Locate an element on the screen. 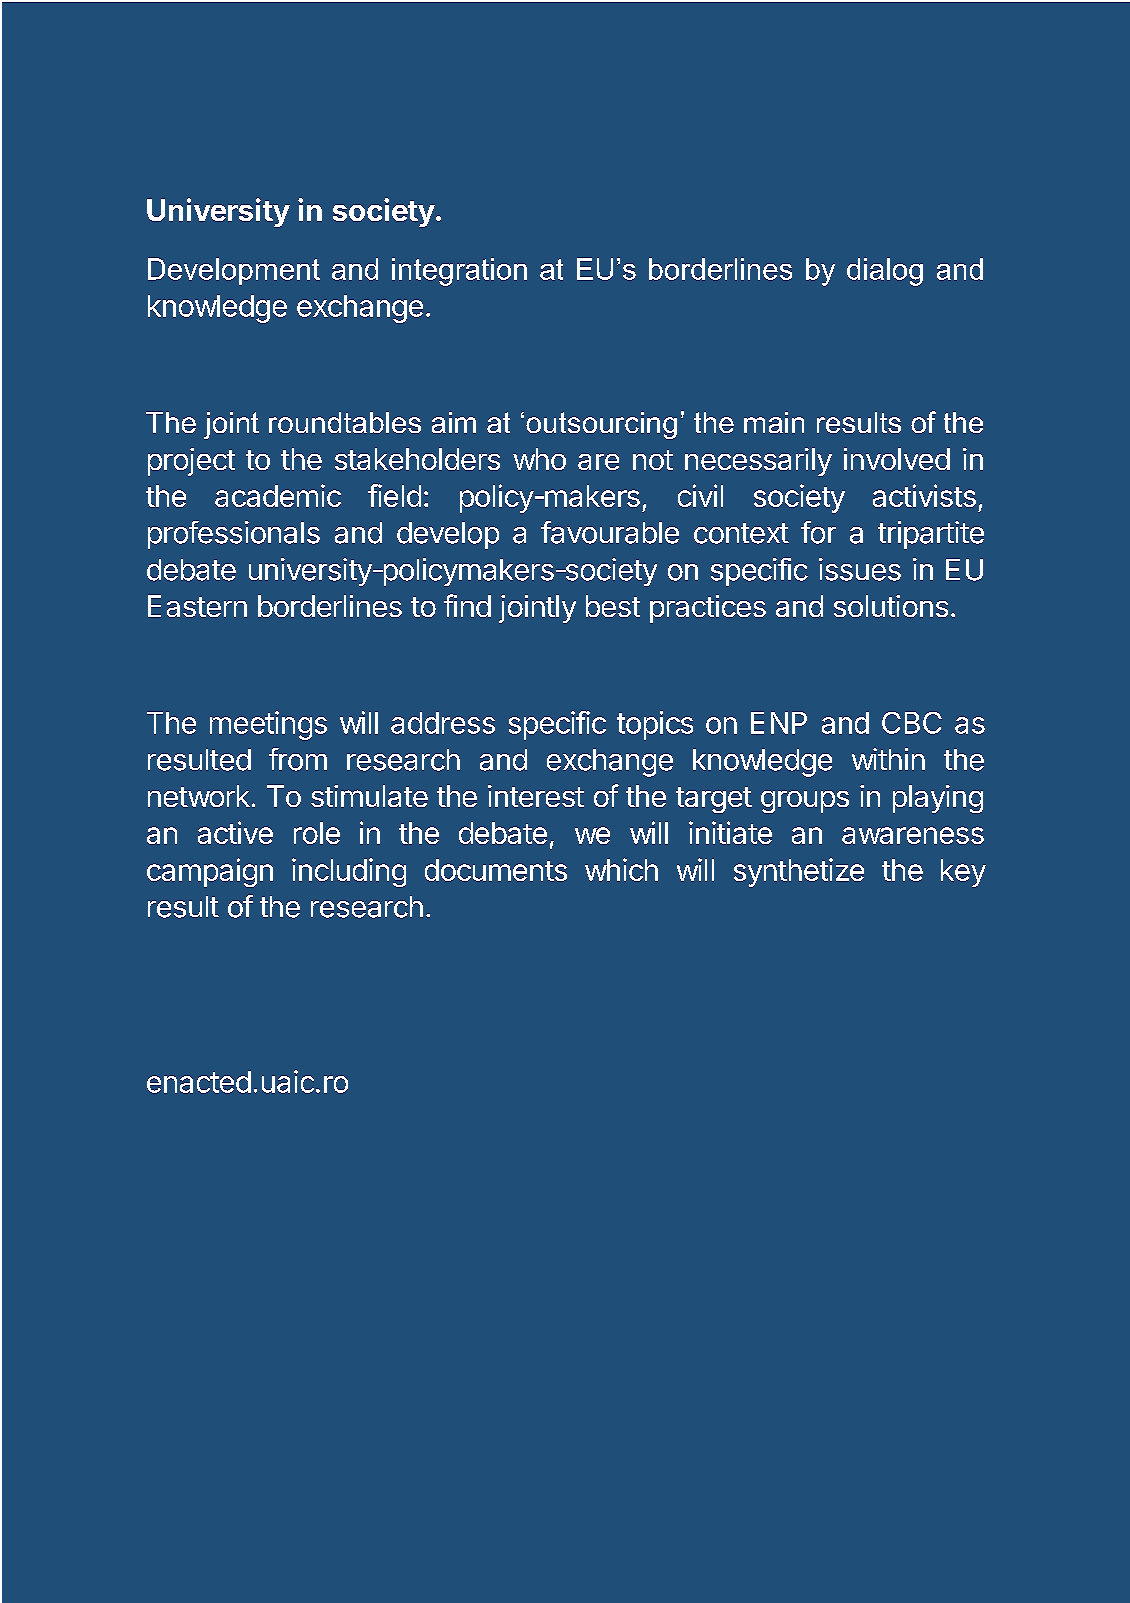 This screenshot has width=1130, height=1603. main is located at coordinates (774, 422).
